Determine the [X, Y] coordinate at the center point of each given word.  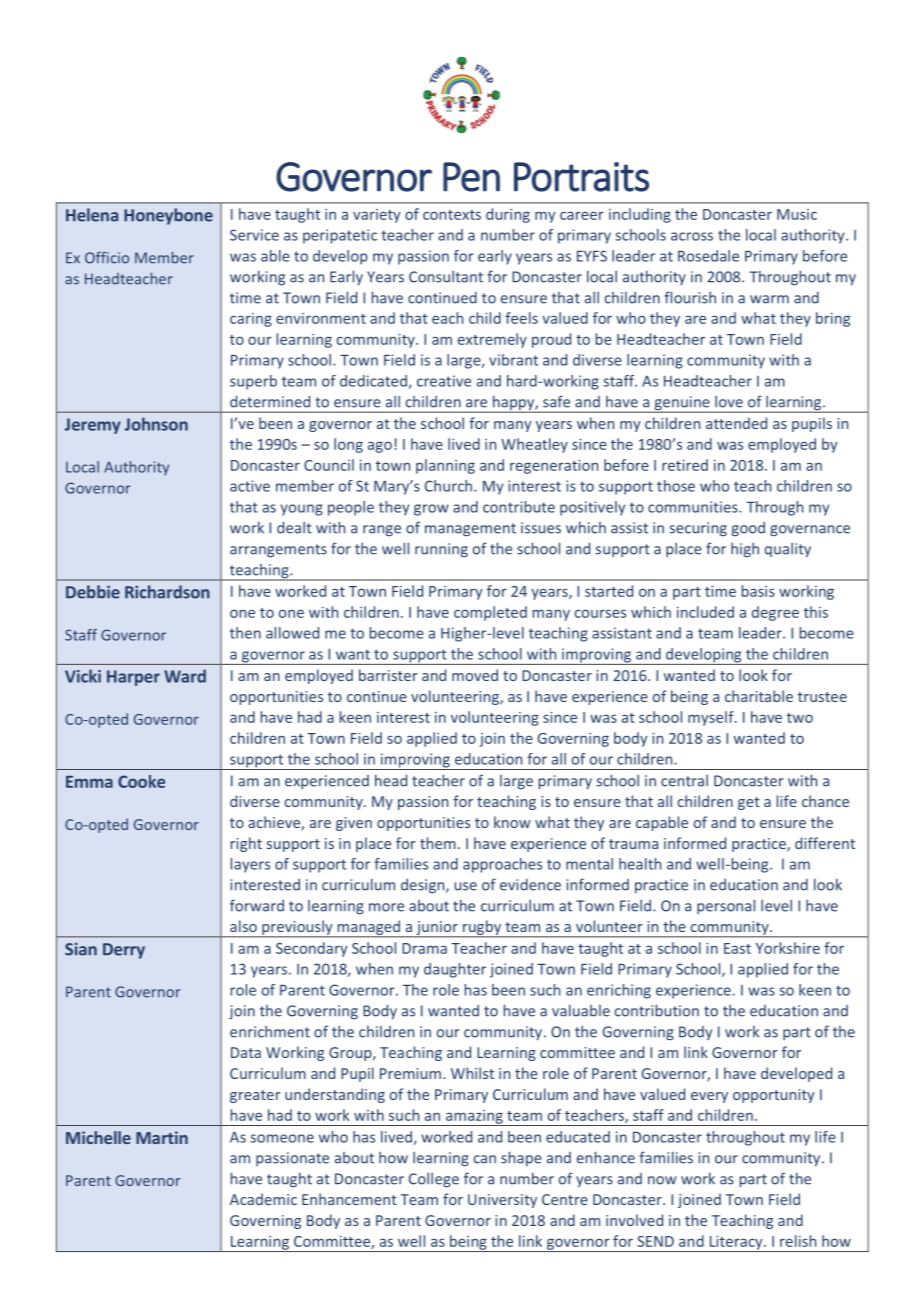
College [434, 1180]
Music [797, 214]
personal [726, 906]
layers [250, 865]
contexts [452, 215]
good [748, 529]
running [441, 550]
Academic [263, 1199]
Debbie [93, 592]
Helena [92, 215]
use [465, 886]
